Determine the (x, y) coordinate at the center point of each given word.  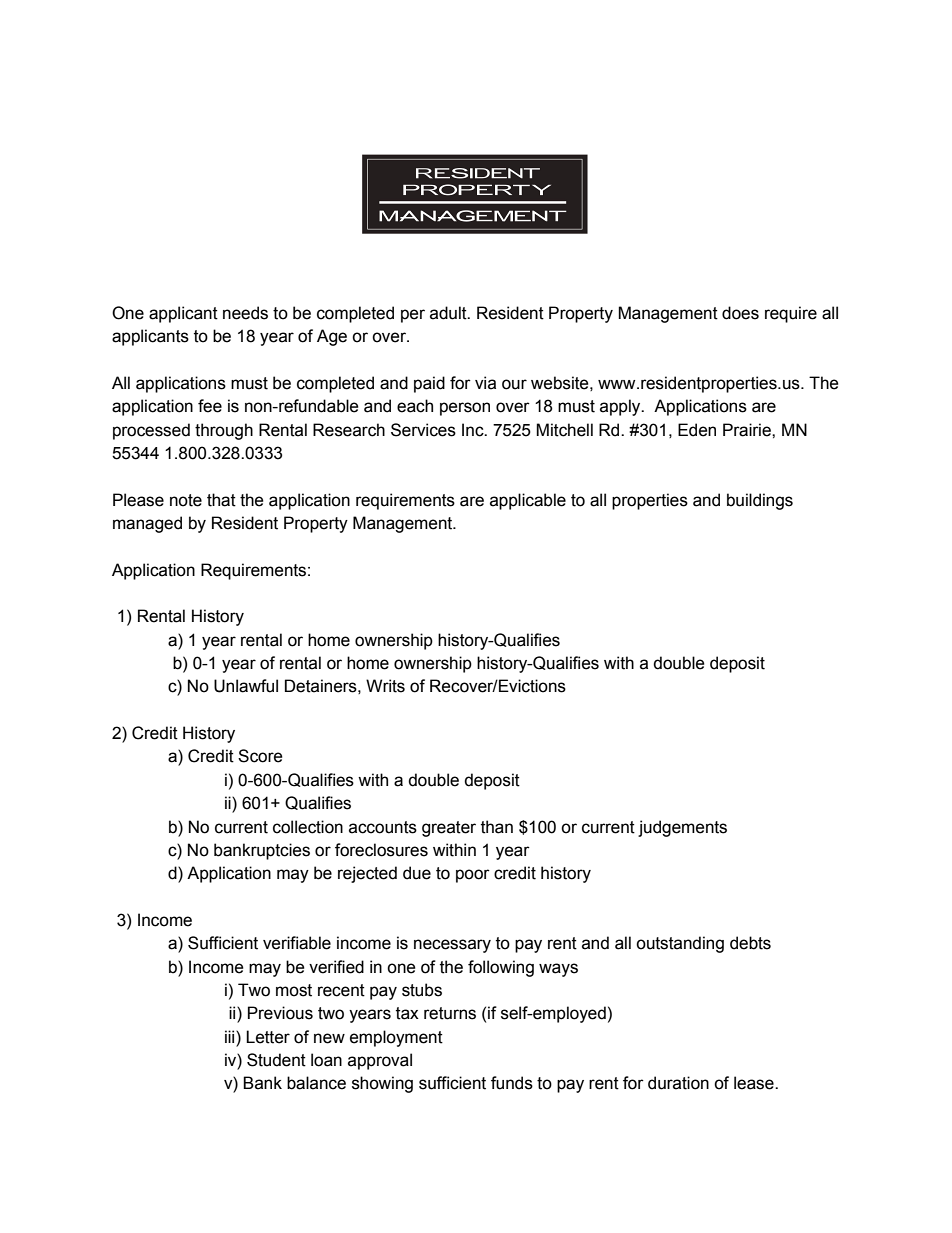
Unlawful (246, 686)
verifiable (297, 943)
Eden (697, 430)
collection (308, 827)
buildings (760, 501)
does (740, 313)
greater (449, 829)
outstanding (680, 944)
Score (260, 756)
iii (231, 1036)
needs (245, 313)
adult (449, 313)
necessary (452, 946)
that (221, 500)
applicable (528, 501)
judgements (682, 828)
